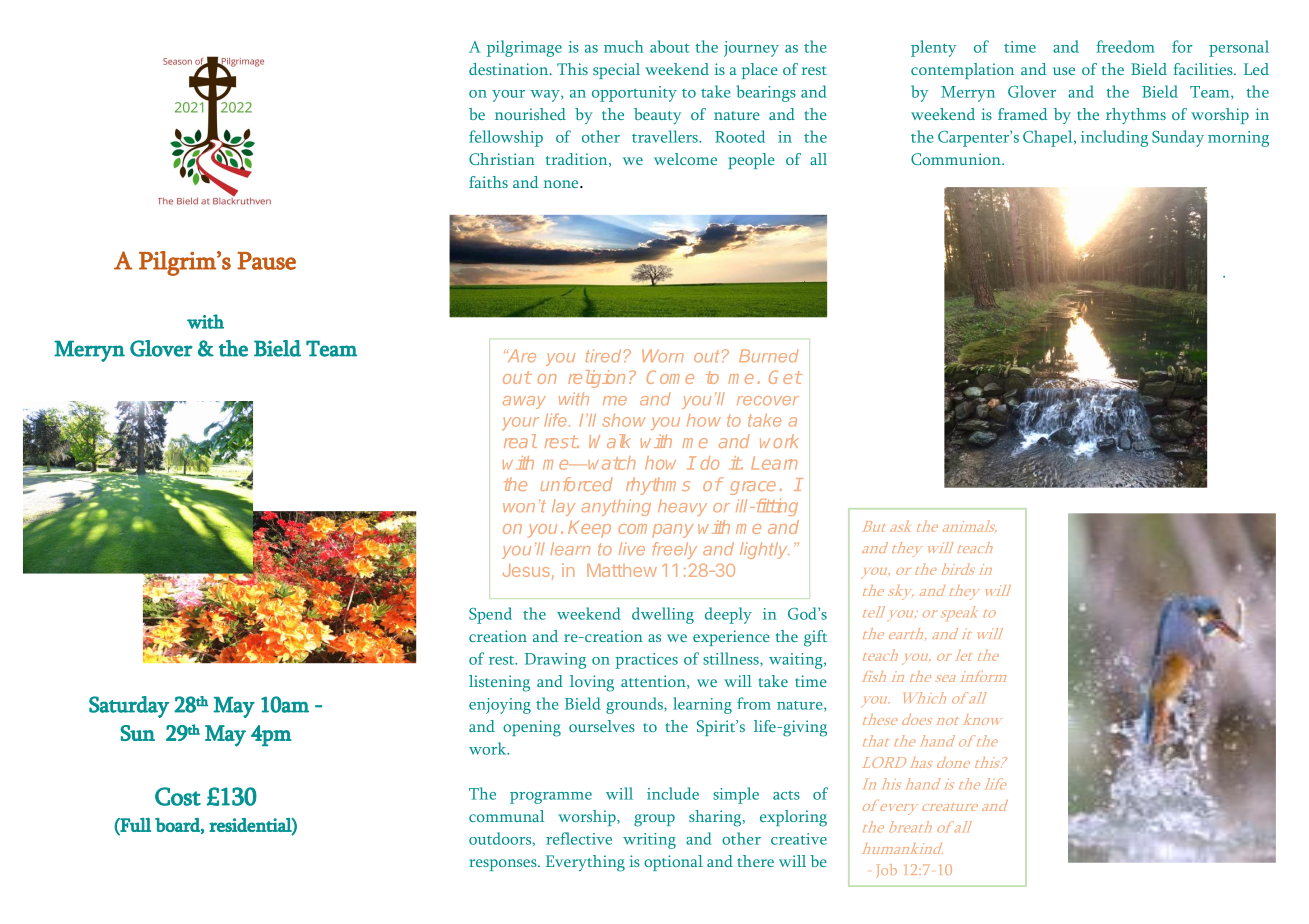 The image size is (1309, 924). I want to click on recover, so click(768, 401).
